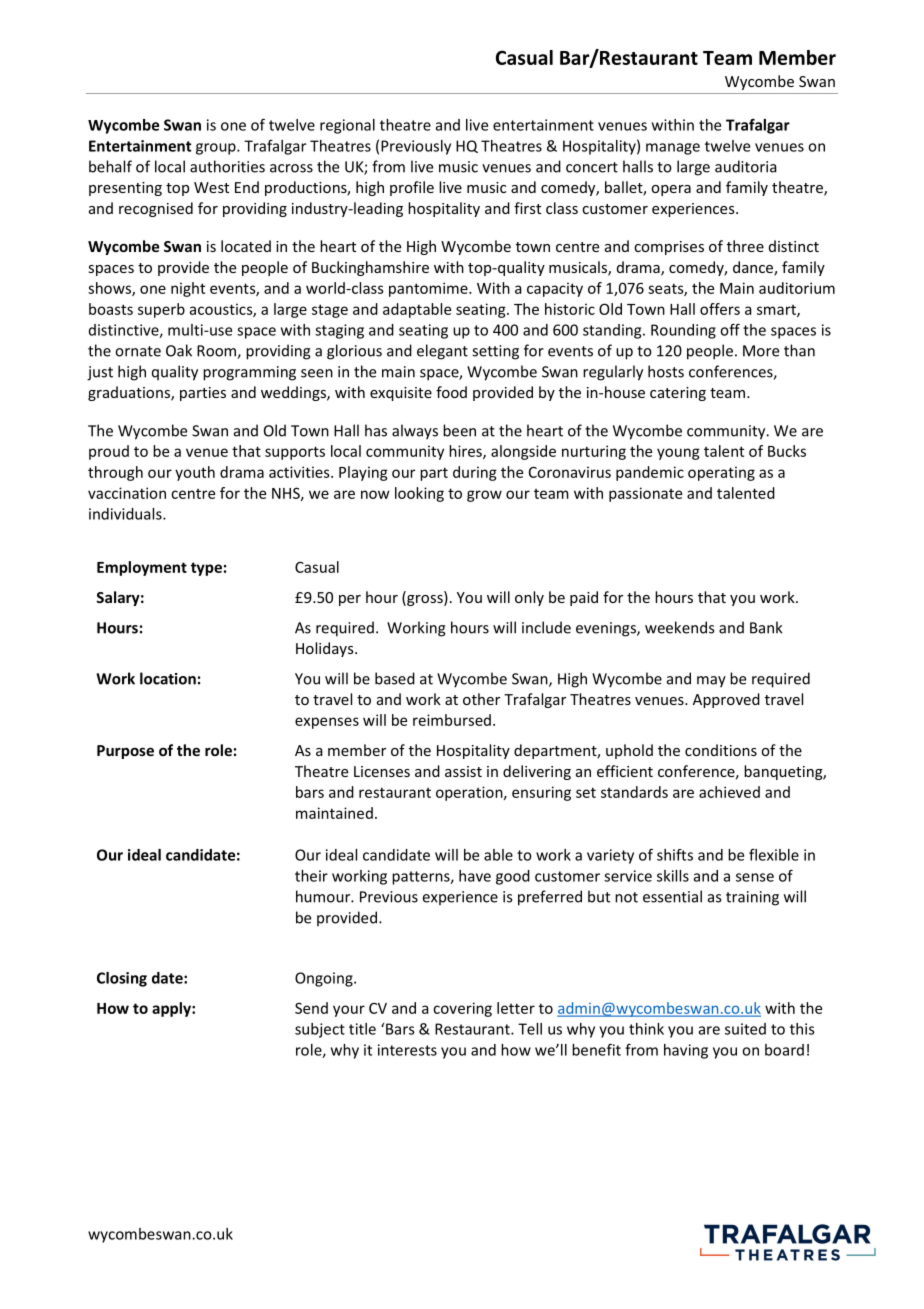 The width and height of the screenshot is (924, 1309). I want to click on may, so click(711, 682).
